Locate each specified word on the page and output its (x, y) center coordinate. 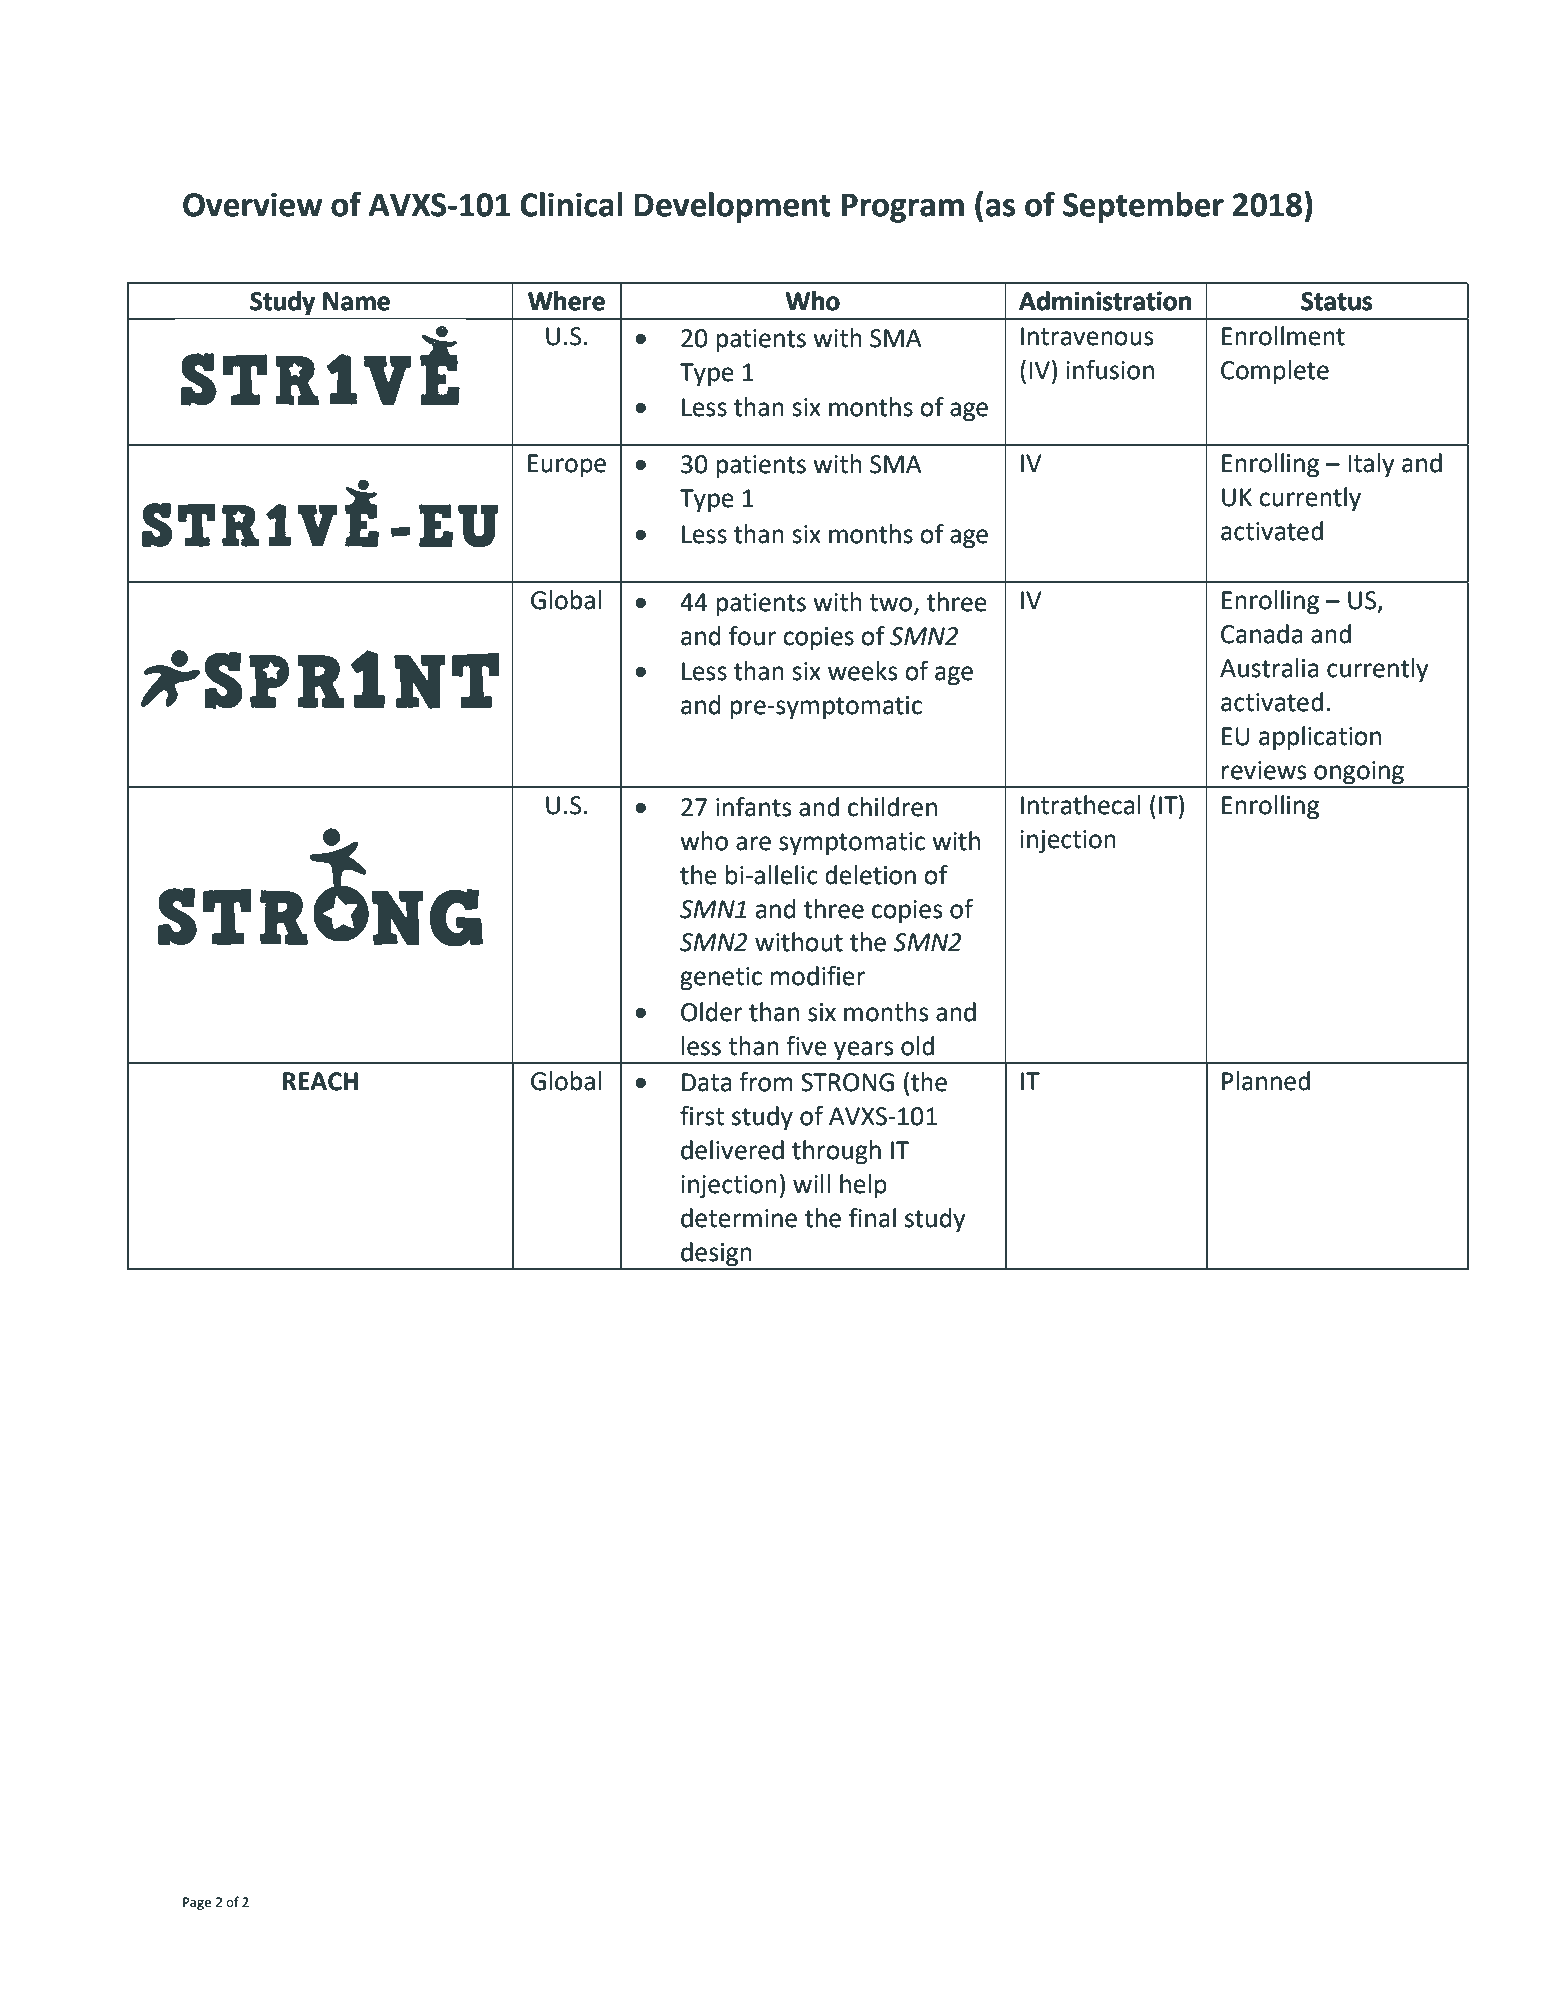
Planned (1266, 1081)
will (811, 1183)
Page (197, 1903)
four (752, 636)
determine (739, 1218)
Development (732, 207)
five (806, 1046)
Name (356, 301)
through (836, 1152)
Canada (1261, 634)
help (863, 1186)
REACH (320, 1081)
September (1143, 207)
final (872, 1218)
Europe (567, 466)
